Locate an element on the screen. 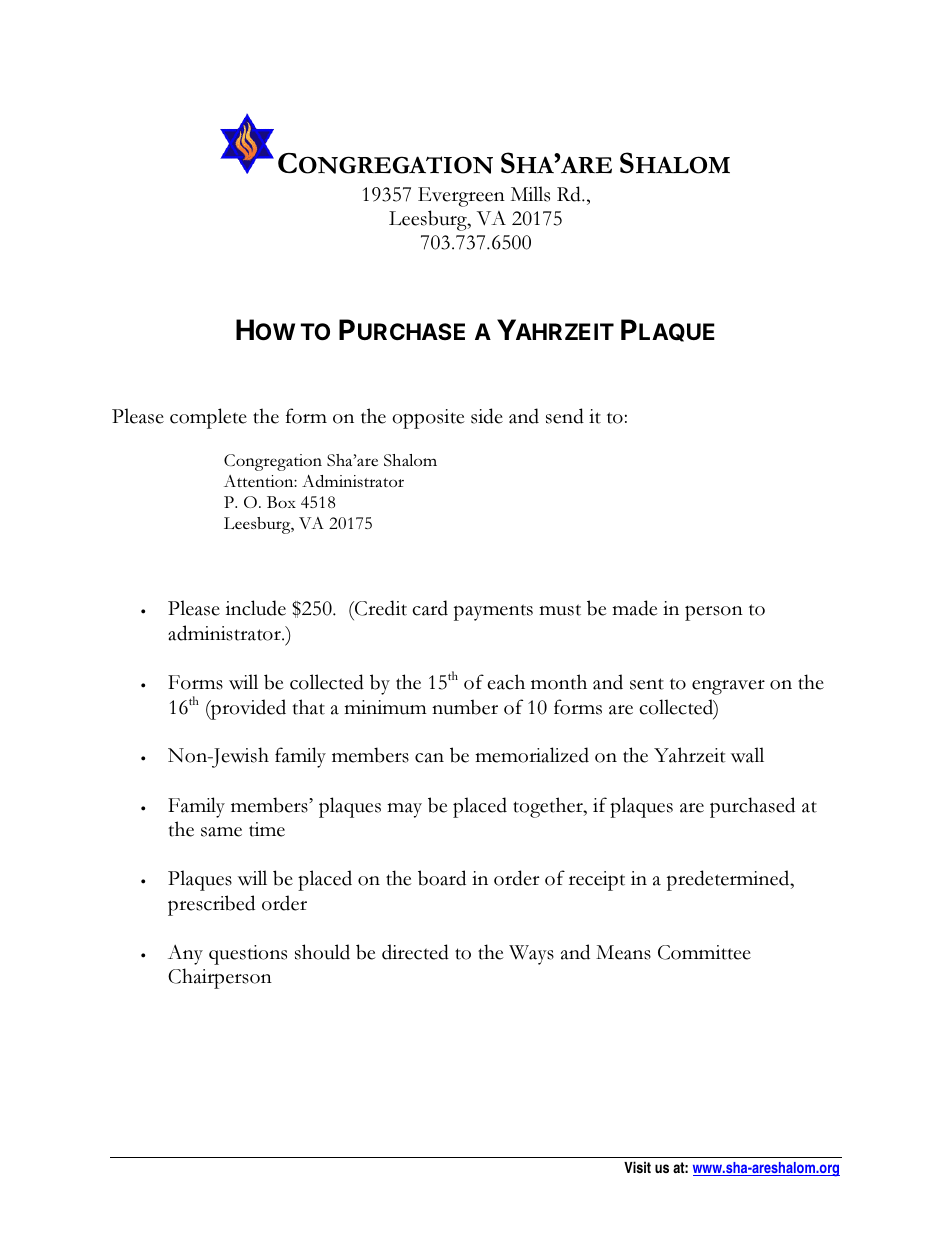  send is located at coordinates (565, 416).
